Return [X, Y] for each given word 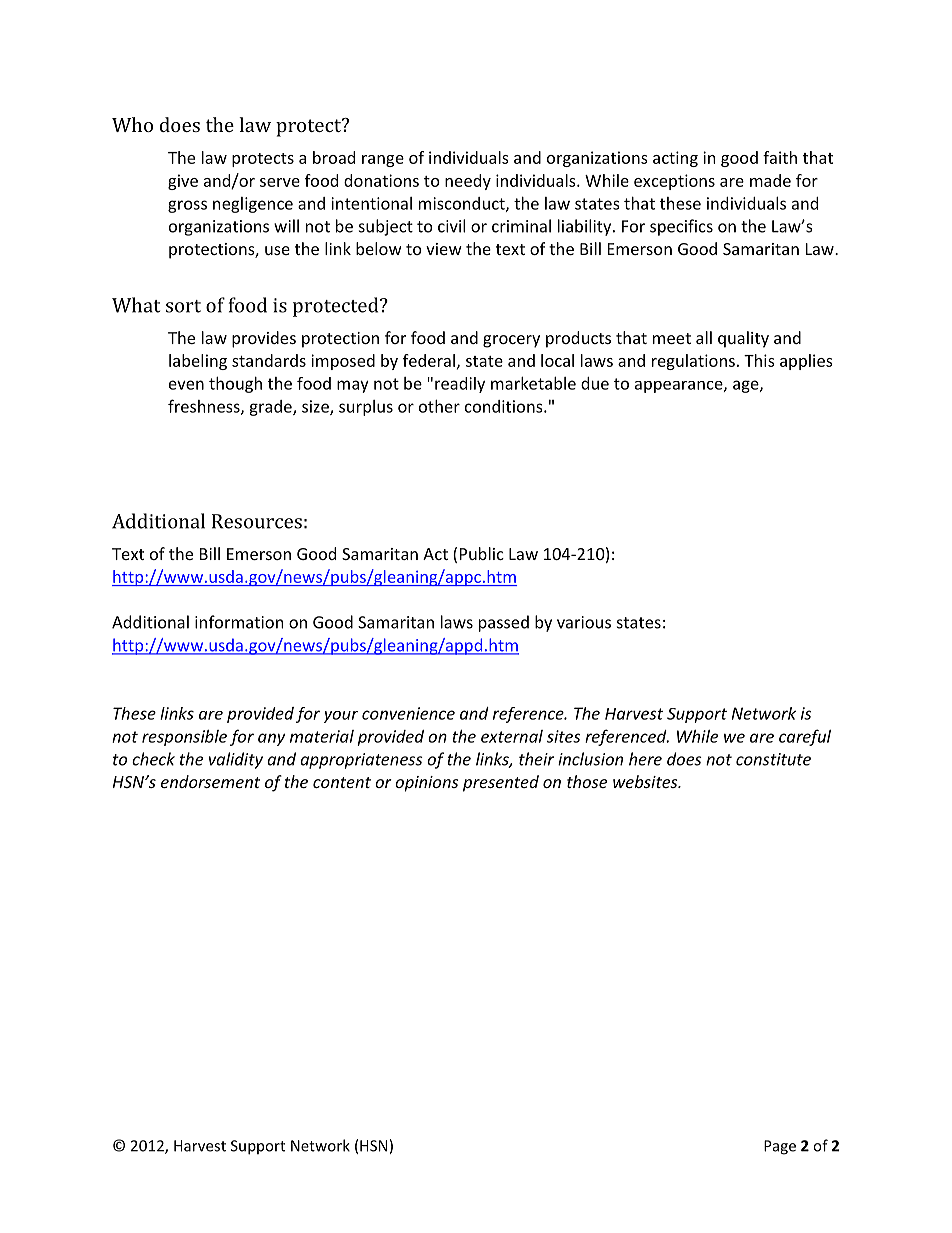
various [584, 622]
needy [468, 182]
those [587, 781]
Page [780, 1147]
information [239, 622]
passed [504, 623]
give [183, 182]
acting [675, 159]
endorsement [210, 781]
